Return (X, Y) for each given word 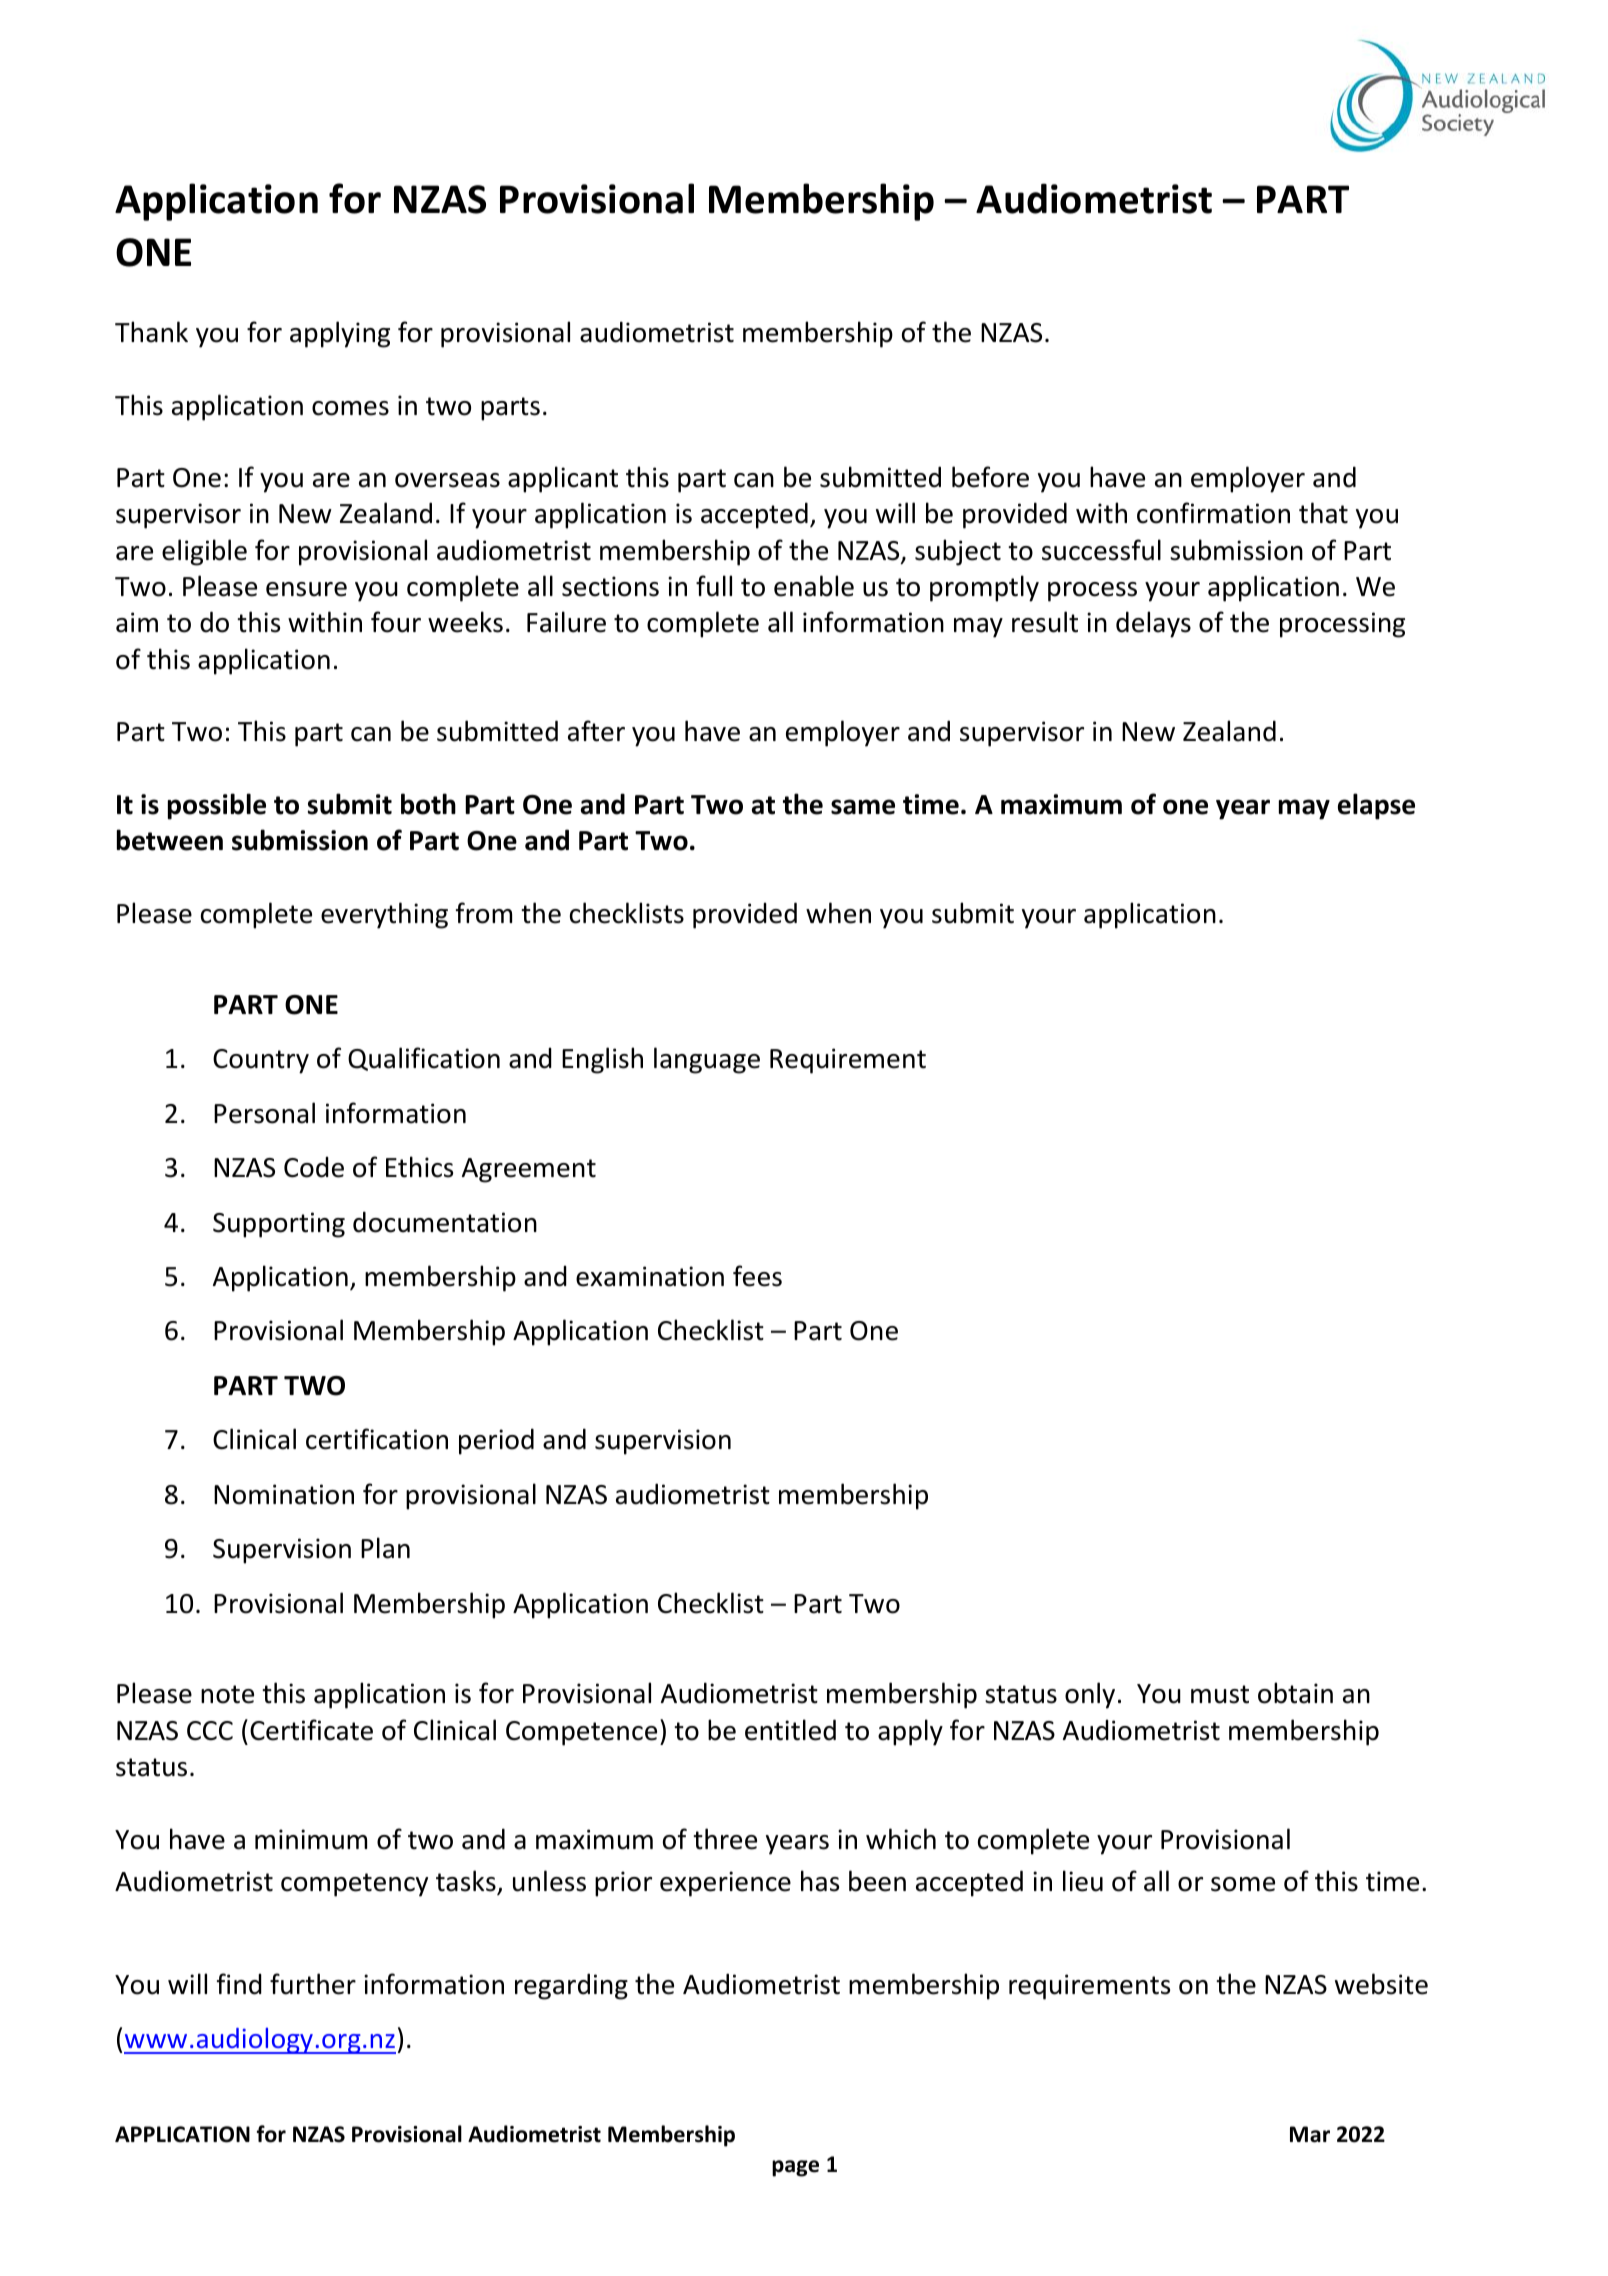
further (313, 1984)
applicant (563, 479)
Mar (1310, 2134)
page (795, 2168)
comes (350, 408)
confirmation (1213, 513)
